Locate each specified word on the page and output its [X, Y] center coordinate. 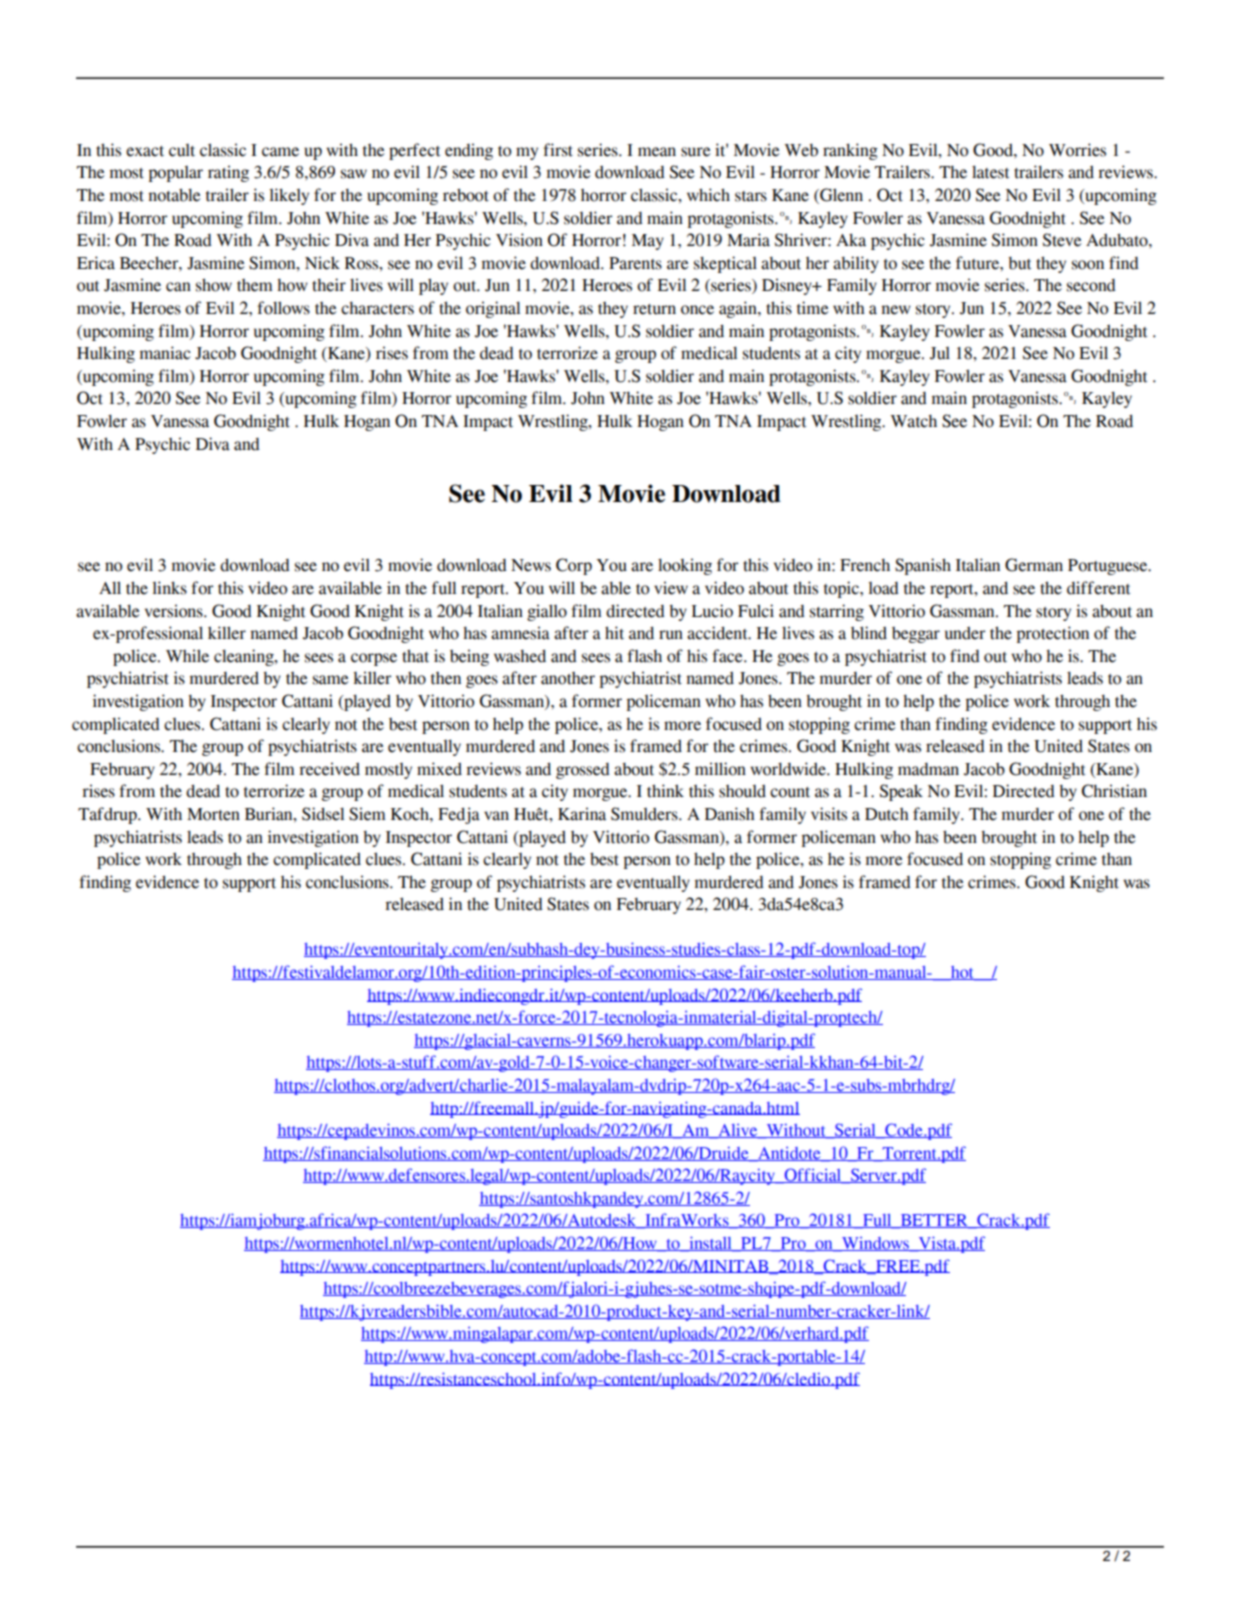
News [531, 565]
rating [228, 173]
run [671, 635]
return [654, 309]
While [187, 656]
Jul [940, 353]
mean [657, 152]
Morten [213, 814]
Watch [913, 421]
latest [990, 172]
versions [175, 611]
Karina [582, 814]
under [965, 633]
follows [283, 308]
